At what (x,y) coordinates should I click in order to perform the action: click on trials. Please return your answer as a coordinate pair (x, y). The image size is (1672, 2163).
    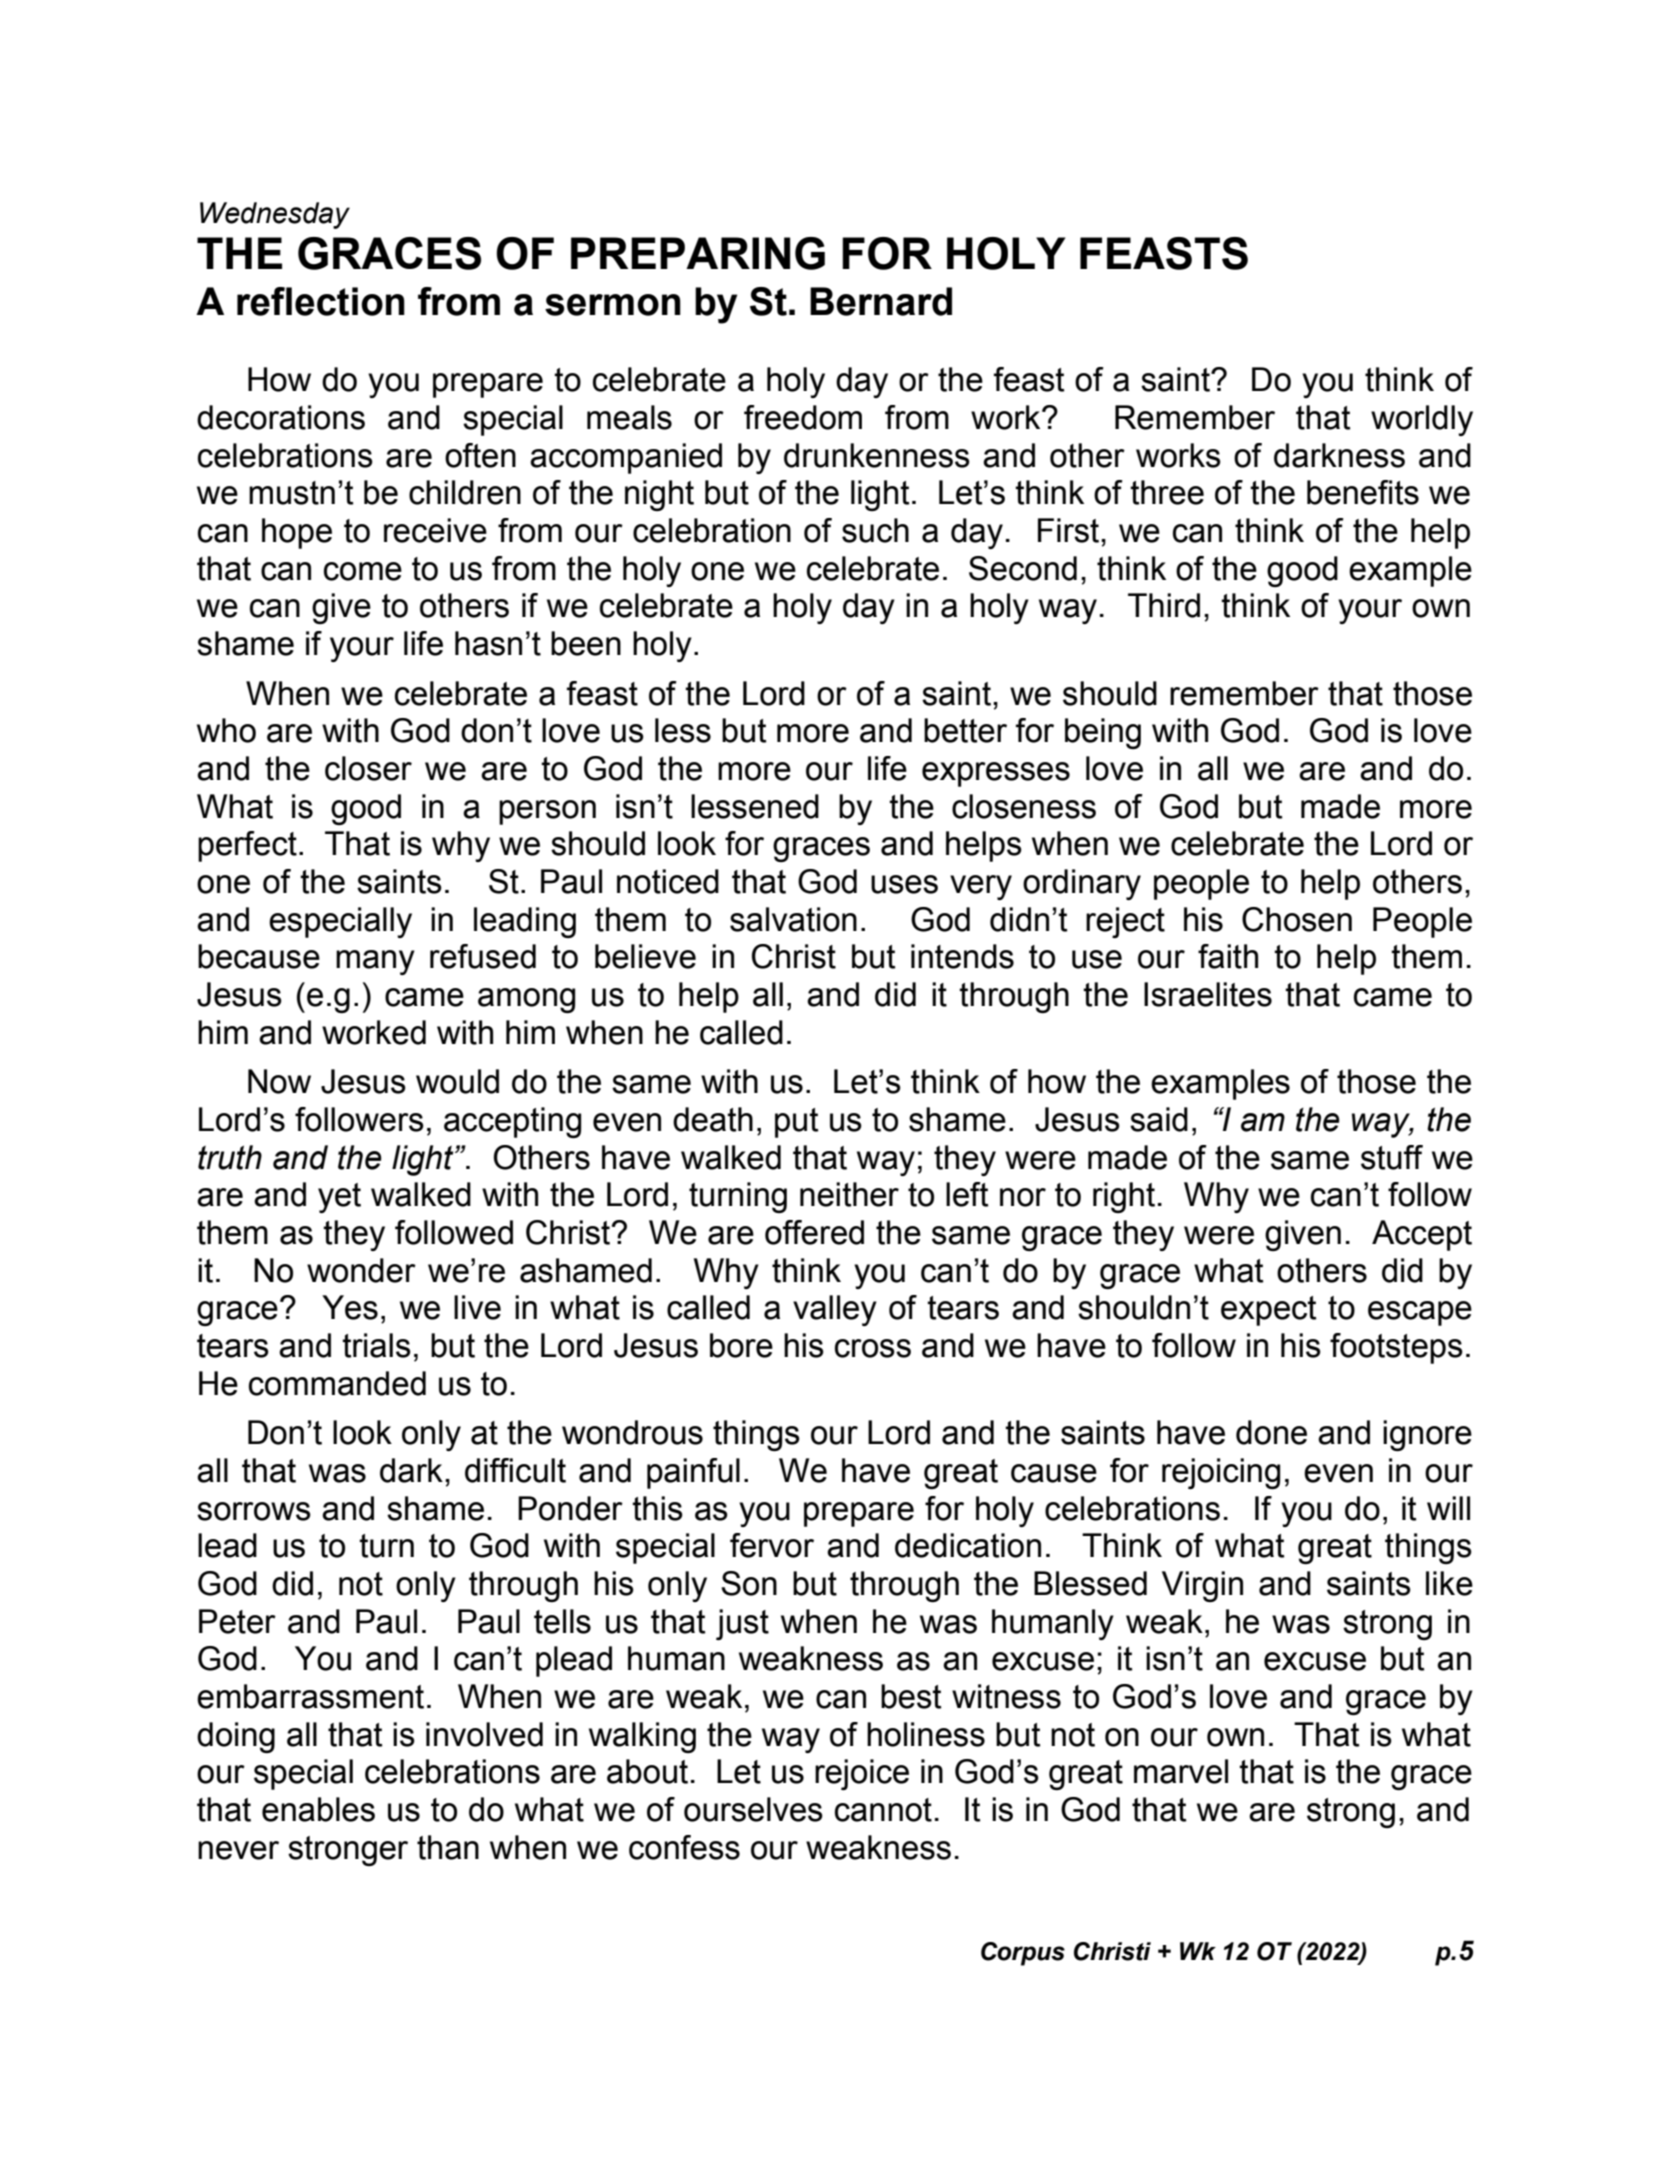
    Looking at the image, I should click on (376, 1345).
